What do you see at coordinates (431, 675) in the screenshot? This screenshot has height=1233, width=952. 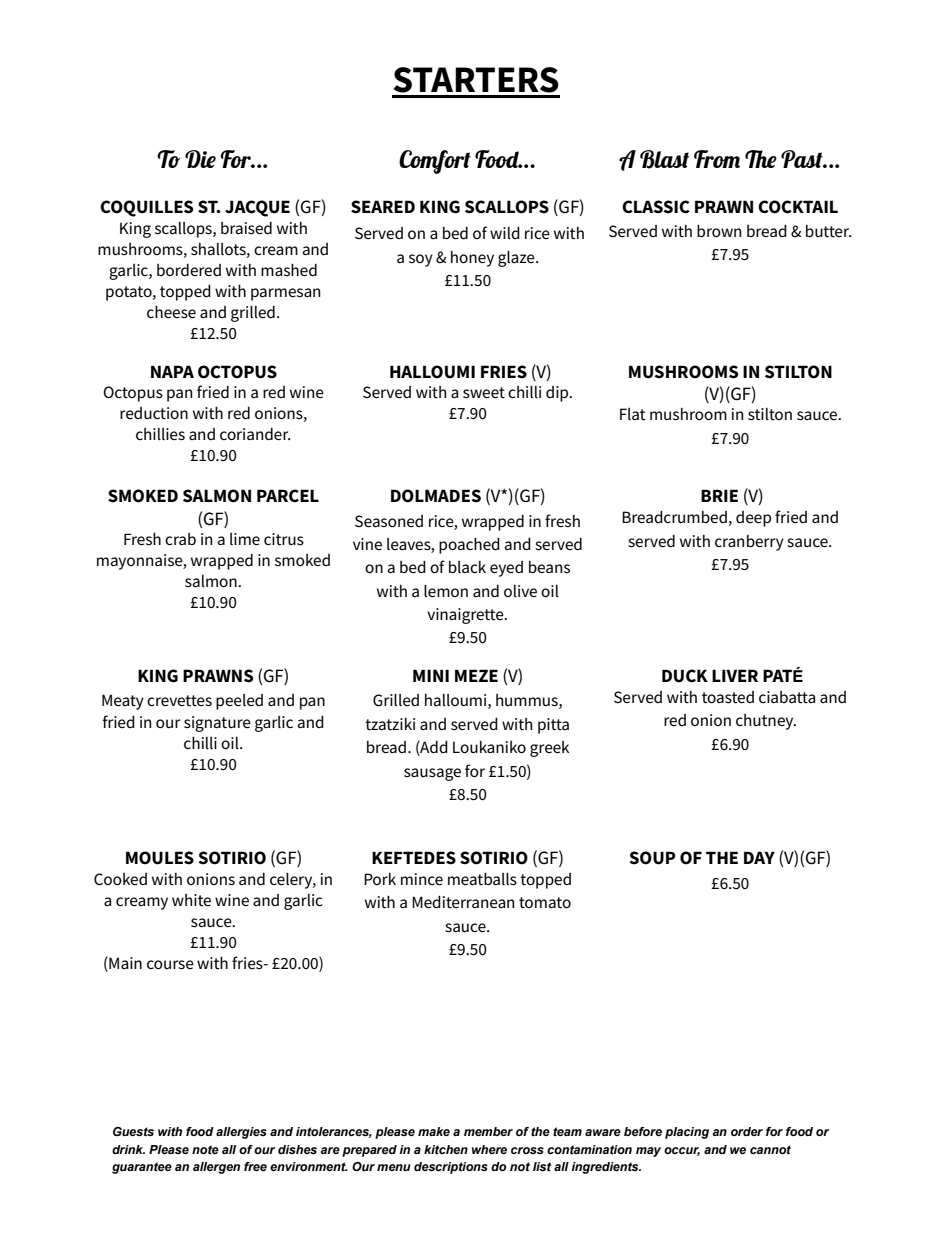 I see `MINI` at bounding box center [431, 675].
